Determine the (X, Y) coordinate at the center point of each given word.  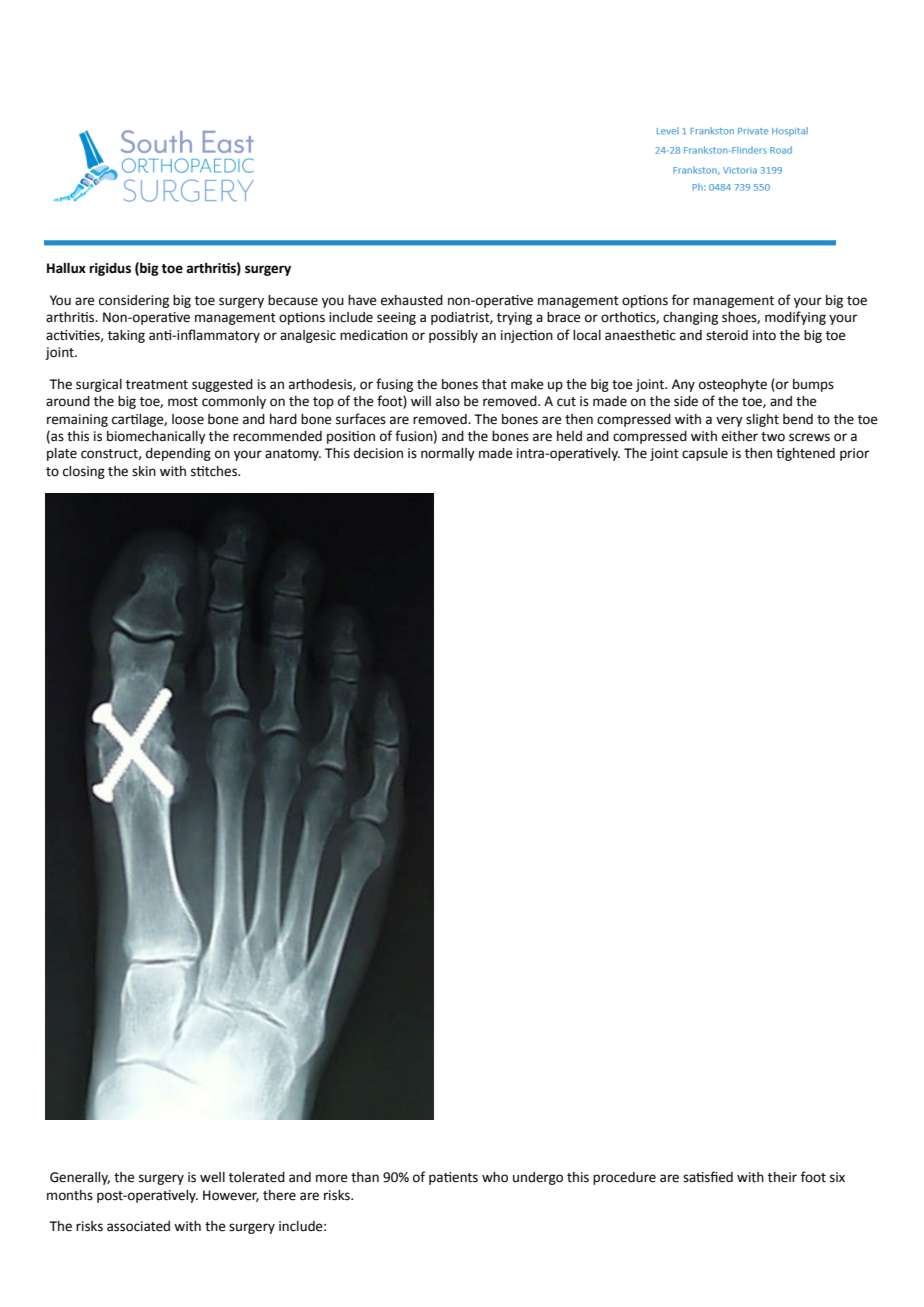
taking (126, 336)
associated (138, 1226)
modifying (795, 318)
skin (144, 471)
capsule (705, 454)
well (212, 1177)
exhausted (412, 300)
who (495, 1177)
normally (448, 454)
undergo (538, 1178)
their (782, 1177)
